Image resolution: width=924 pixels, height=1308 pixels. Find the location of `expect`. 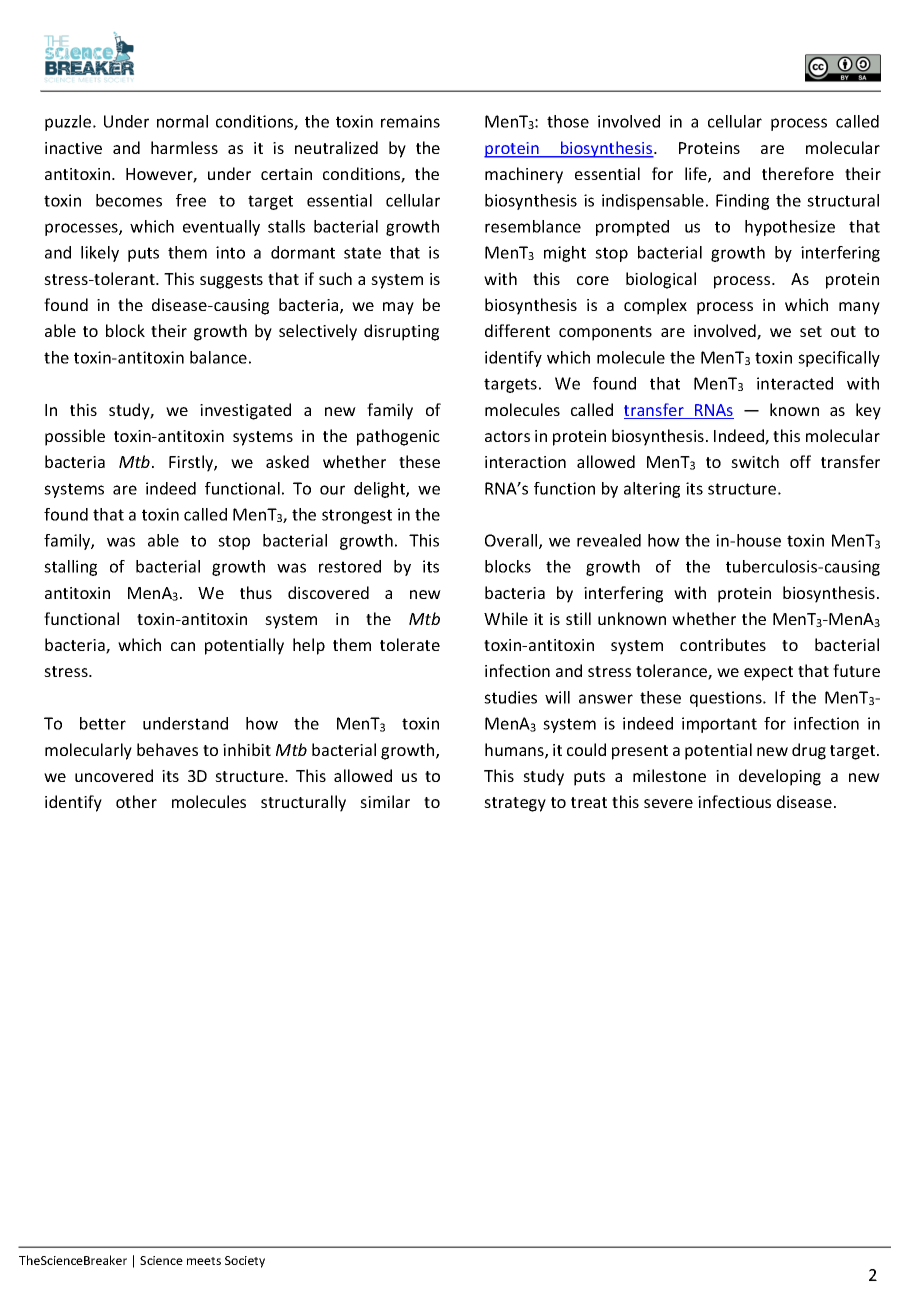

expect is located at coordinates (768, 673).
